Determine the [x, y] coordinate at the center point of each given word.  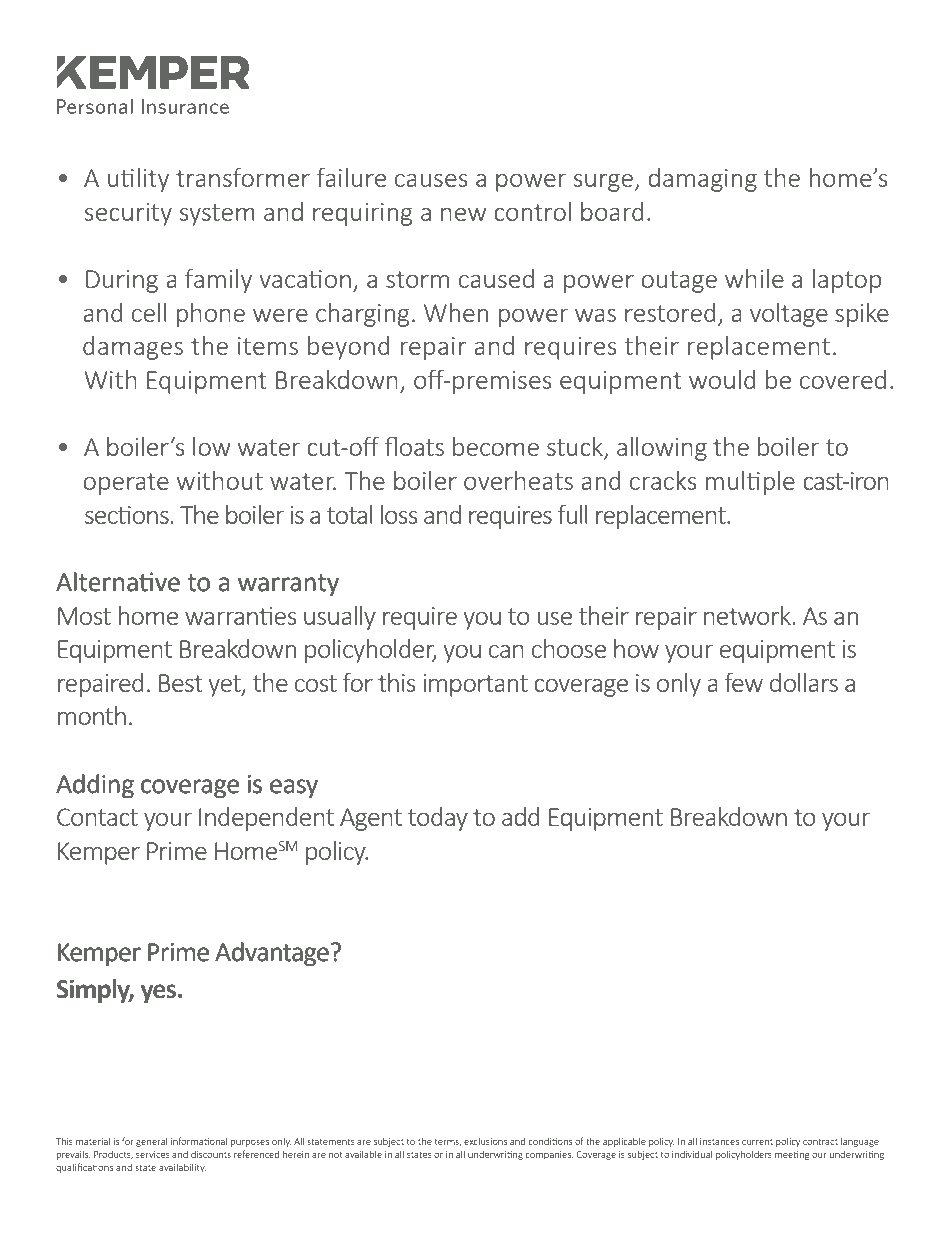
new [463, 214]
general [152, 1142]
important [475, 685]
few [744, 682]
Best [181, 683]
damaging [702, 180]
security [128, 214]
